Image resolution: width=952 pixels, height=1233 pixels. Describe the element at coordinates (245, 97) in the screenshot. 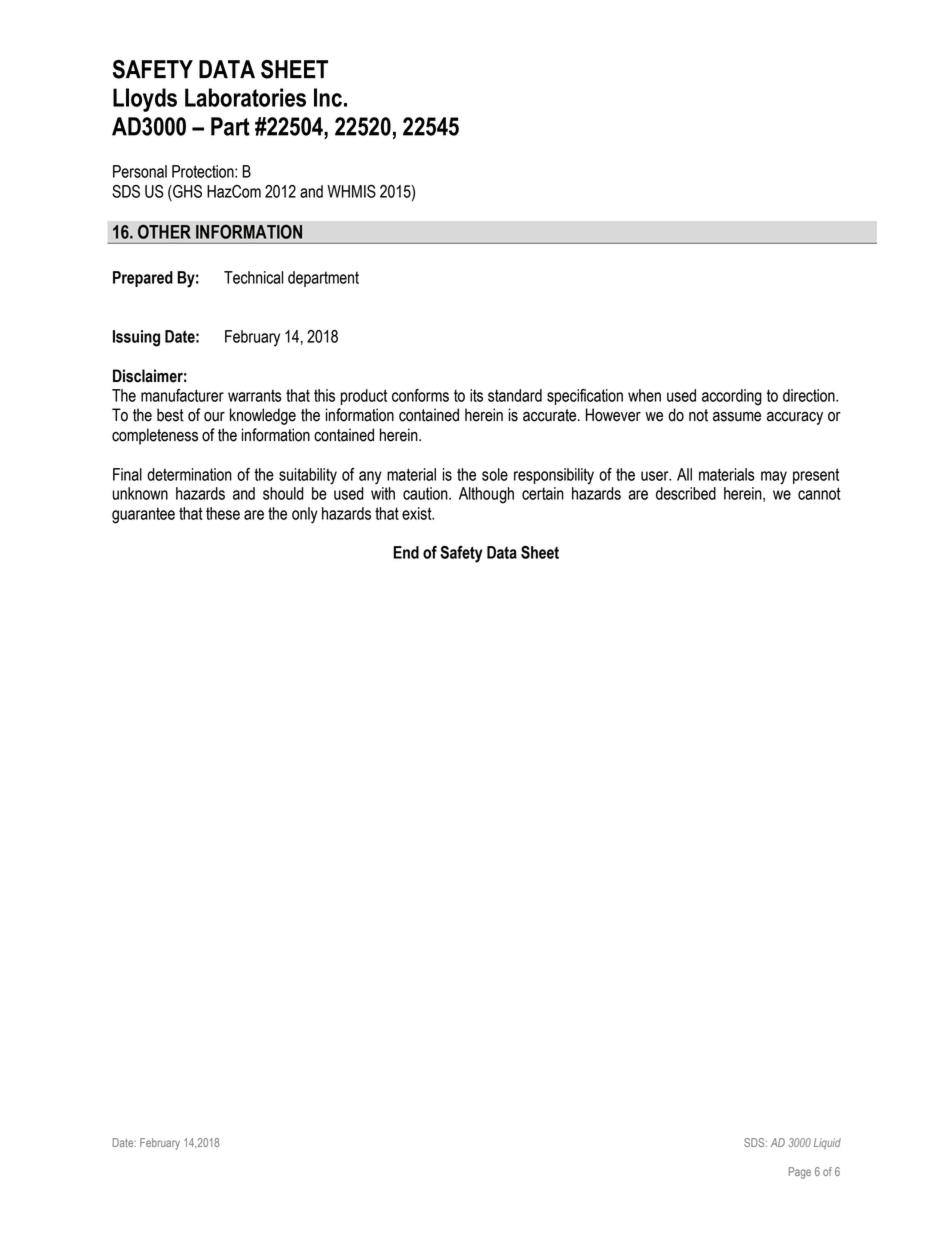

I see `Laboratories` at that location.
